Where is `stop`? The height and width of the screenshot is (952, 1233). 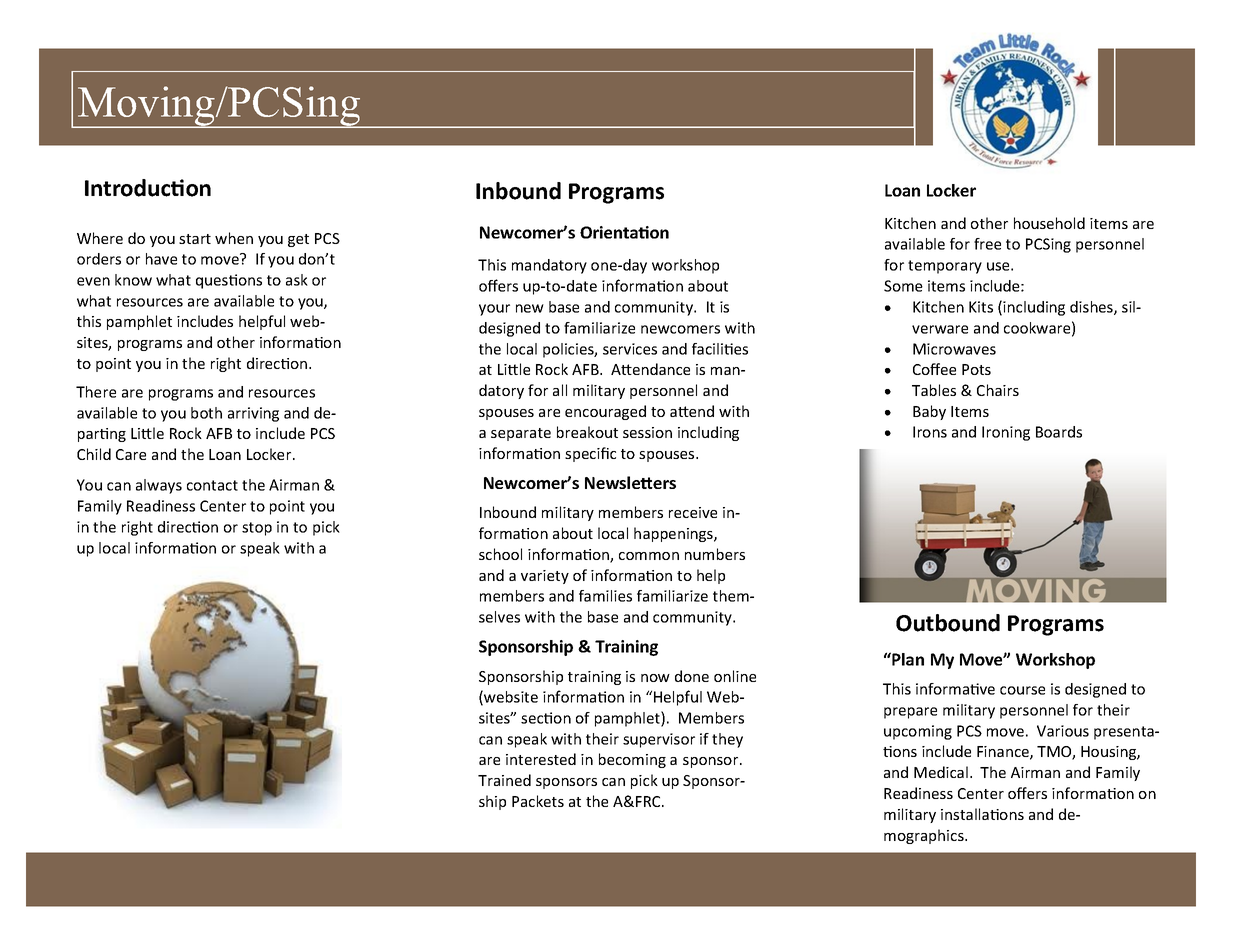
stop is located at coordinates (257, 529).
